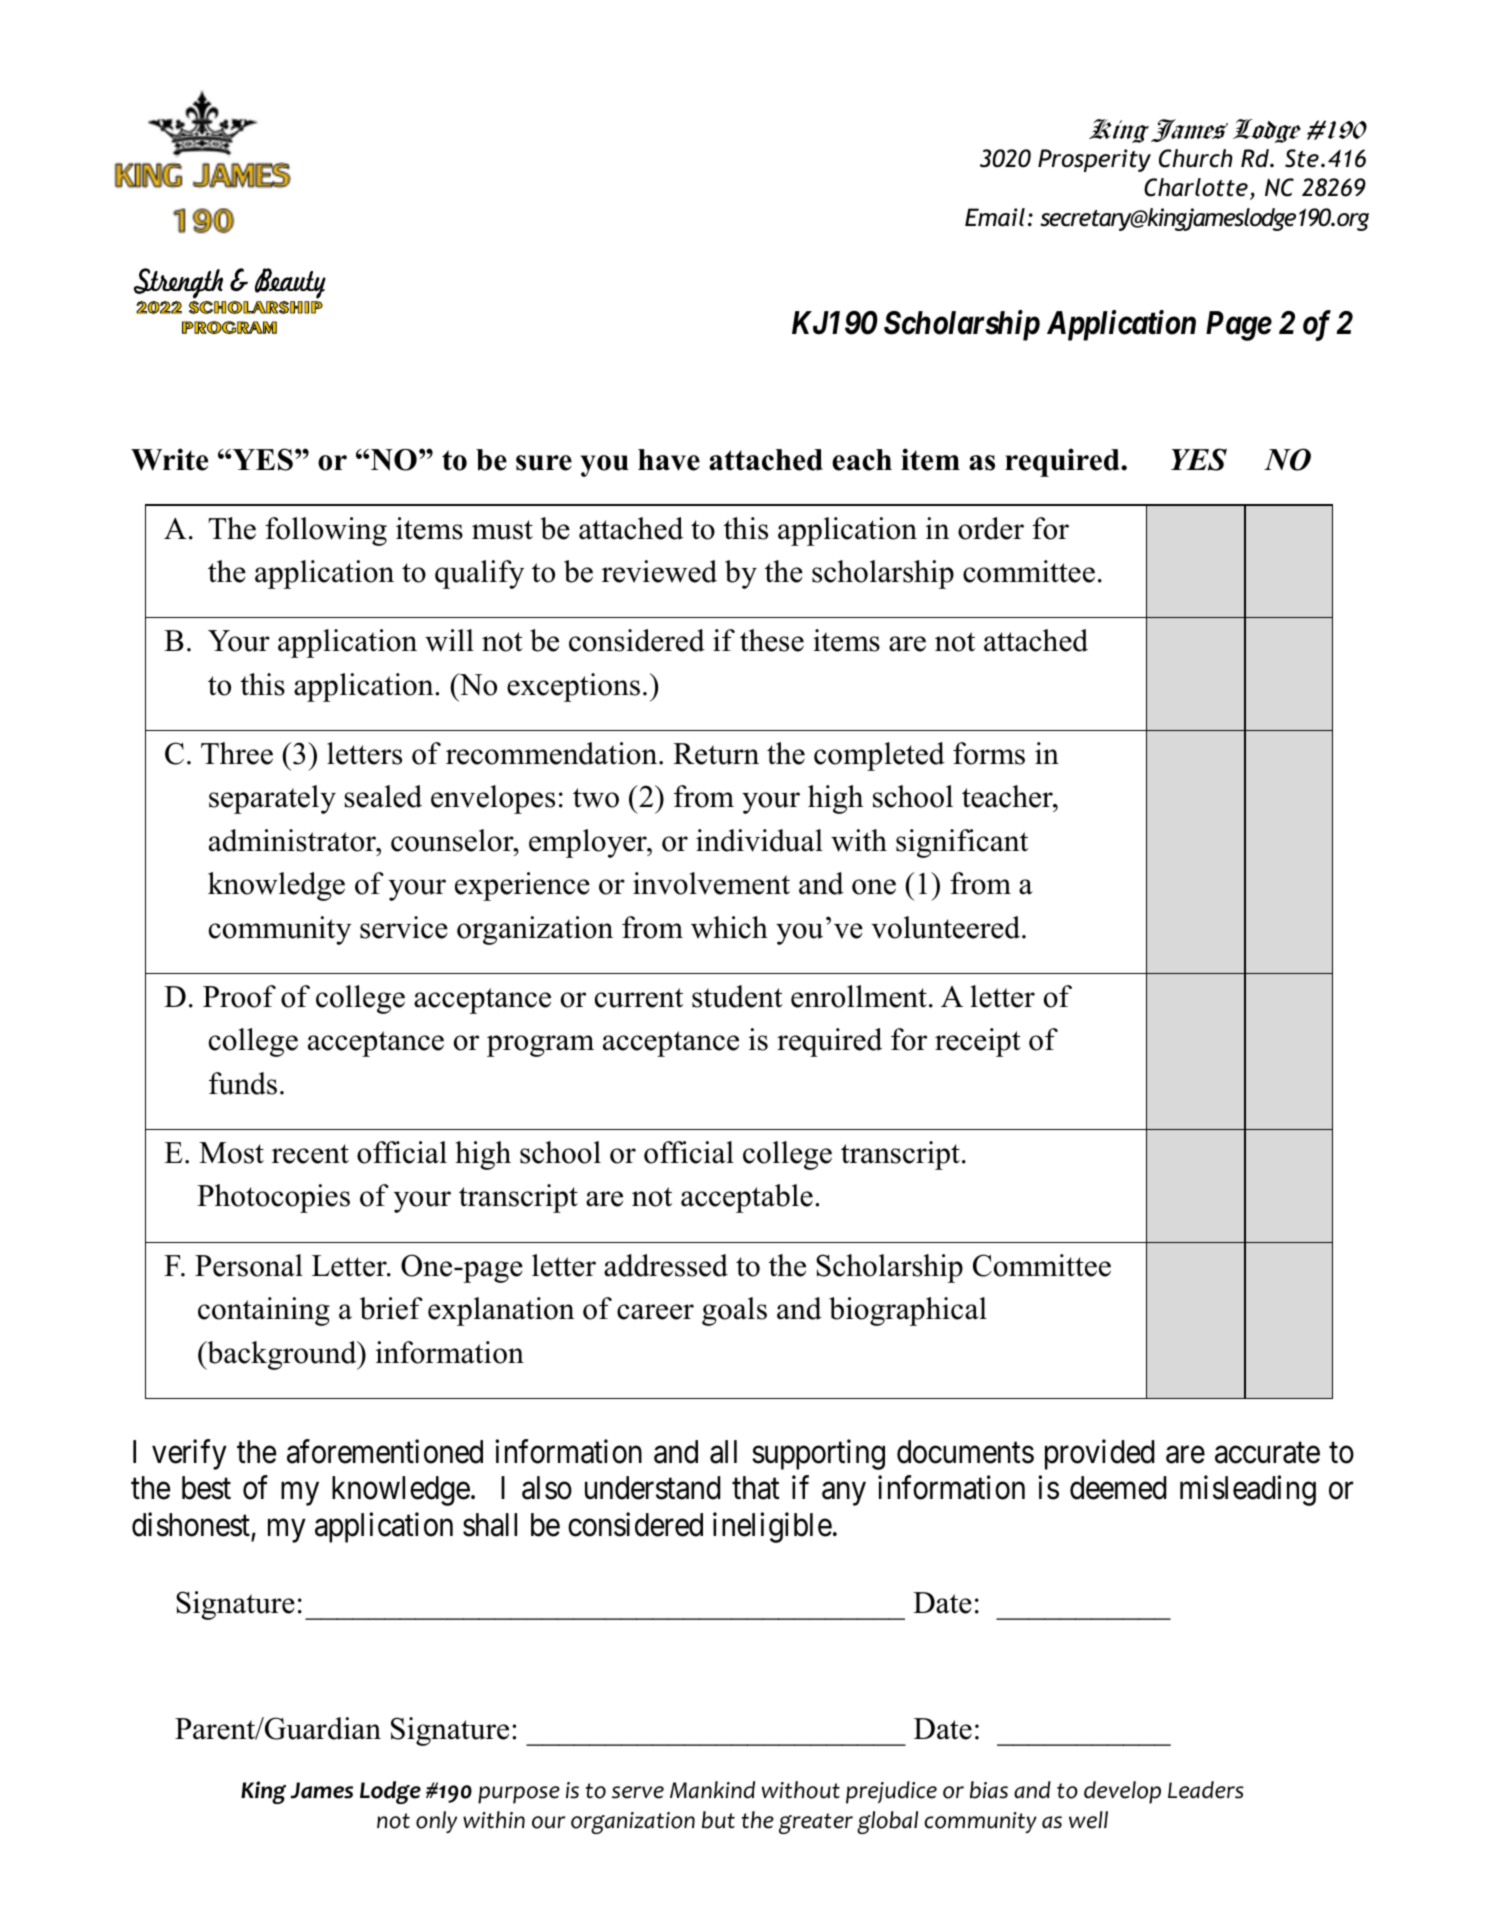 Image resolution: width=1485 pixels, height=1922 pixels. Describe the element at coordinates (734, 1311) in the image. I see `goals` at that location.
